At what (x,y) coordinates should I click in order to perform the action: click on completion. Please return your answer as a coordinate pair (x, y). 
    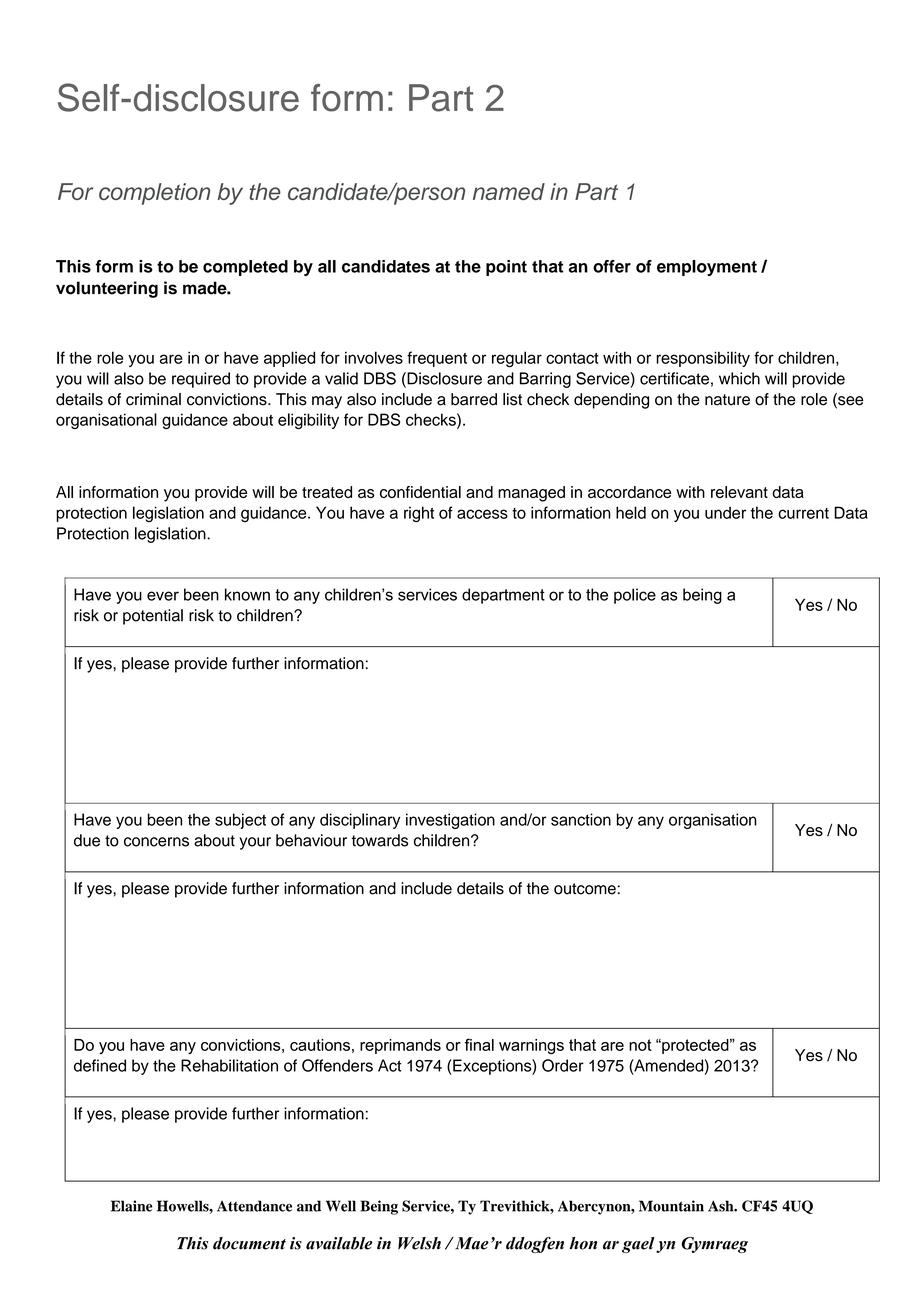
    Looking at the image, I should click on (154, 194).
